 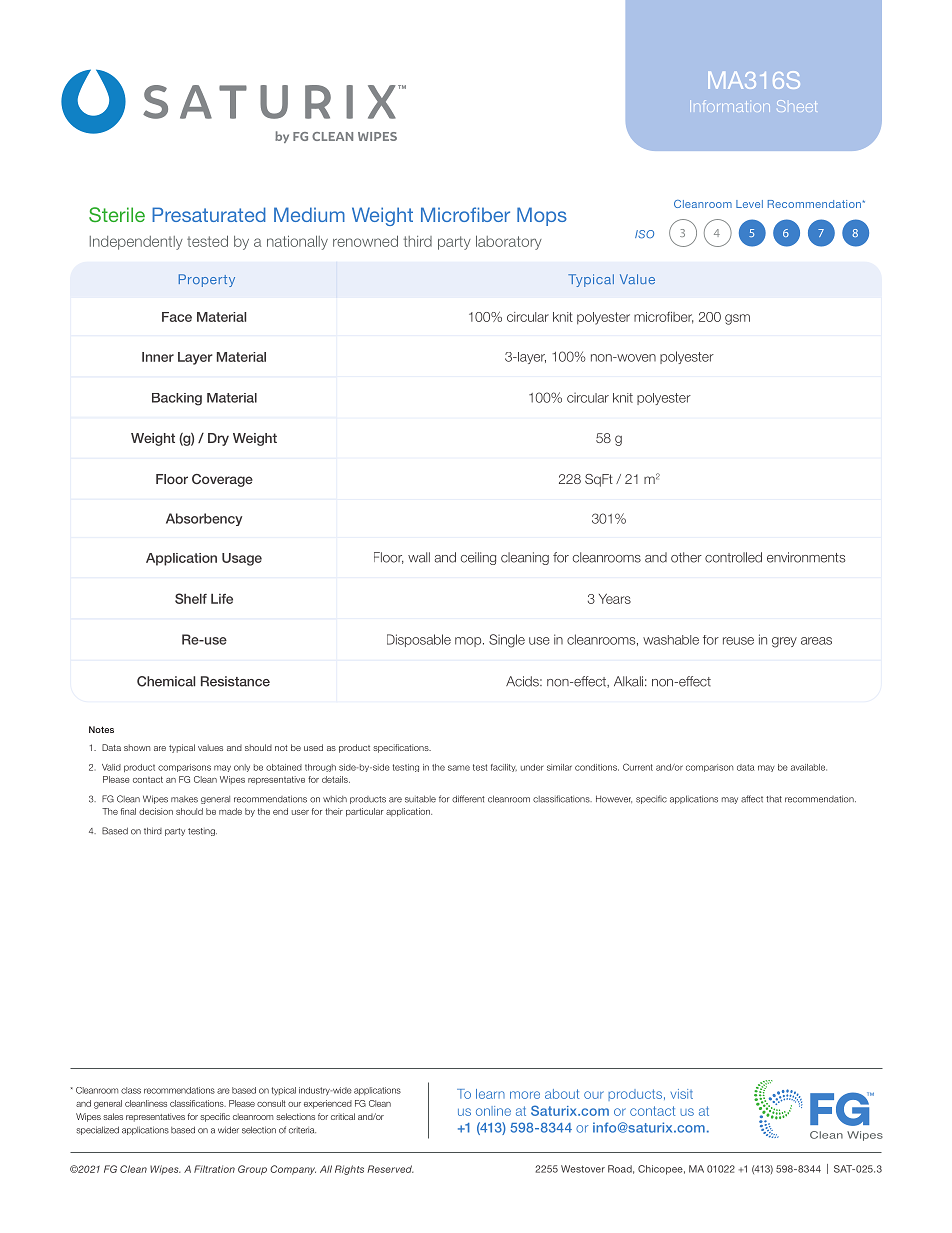 I want to click on Sheet, so click(x=796, y=106).
